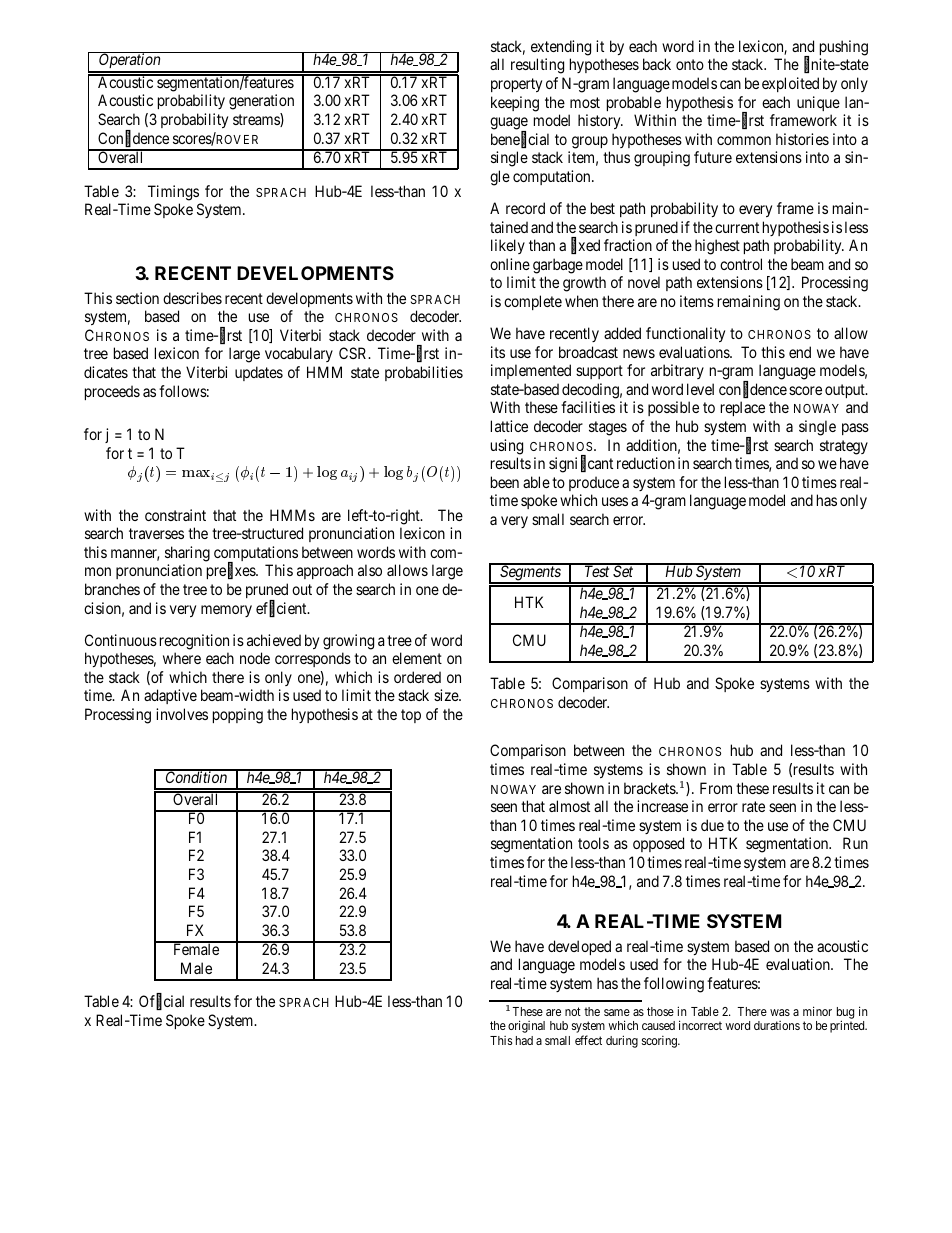 The height and width of the image is (1233, 952). What do you see at coordinates (515, 104) in the image?
I see `keeping` at bounding box center [515, 104].
